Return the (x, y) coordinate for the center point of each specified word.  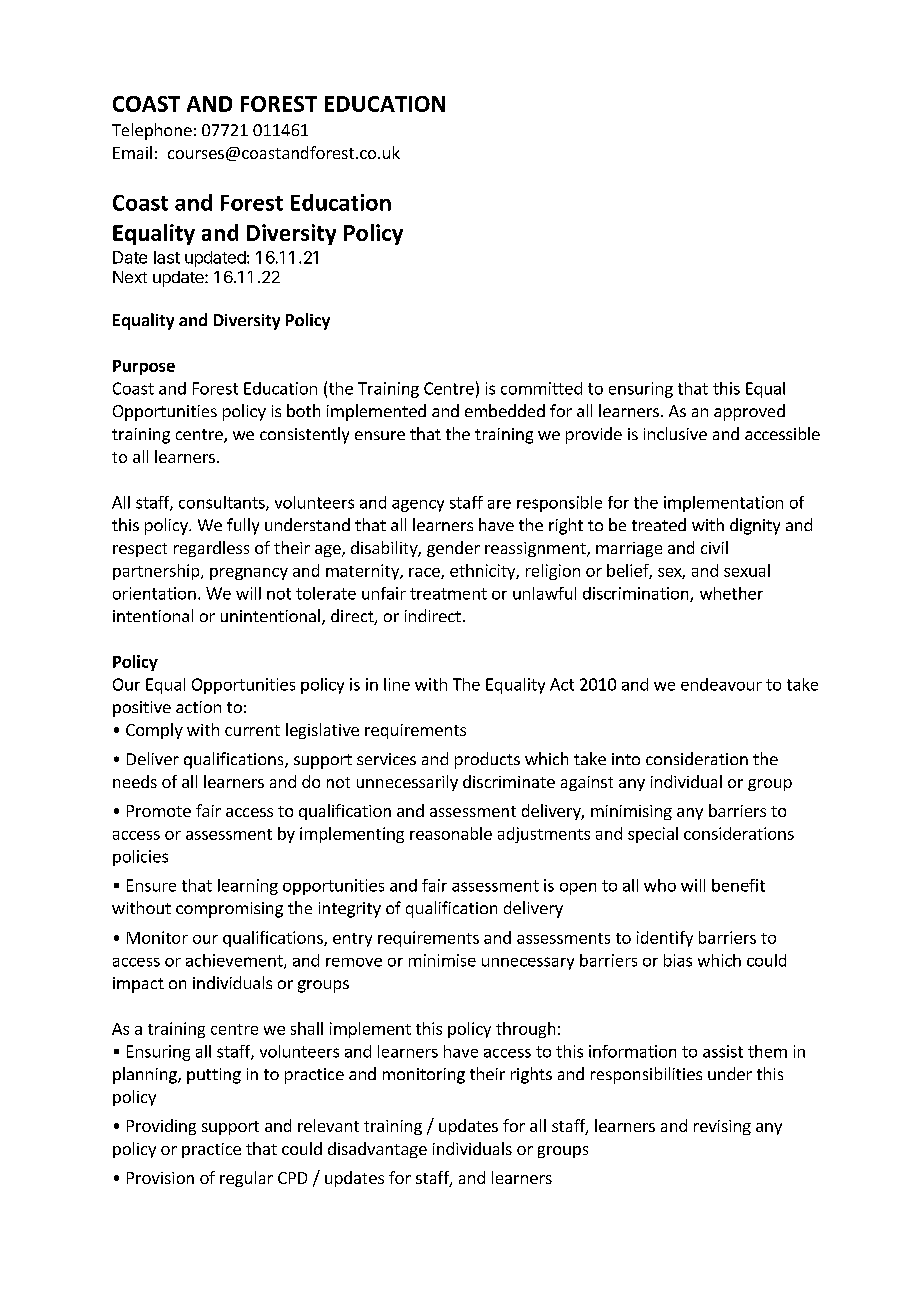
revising (722, 1127)
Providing (161, 1127)
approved (749, 412)
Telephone (152, 131)
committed (541, 388)
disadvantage (377, 1150)
